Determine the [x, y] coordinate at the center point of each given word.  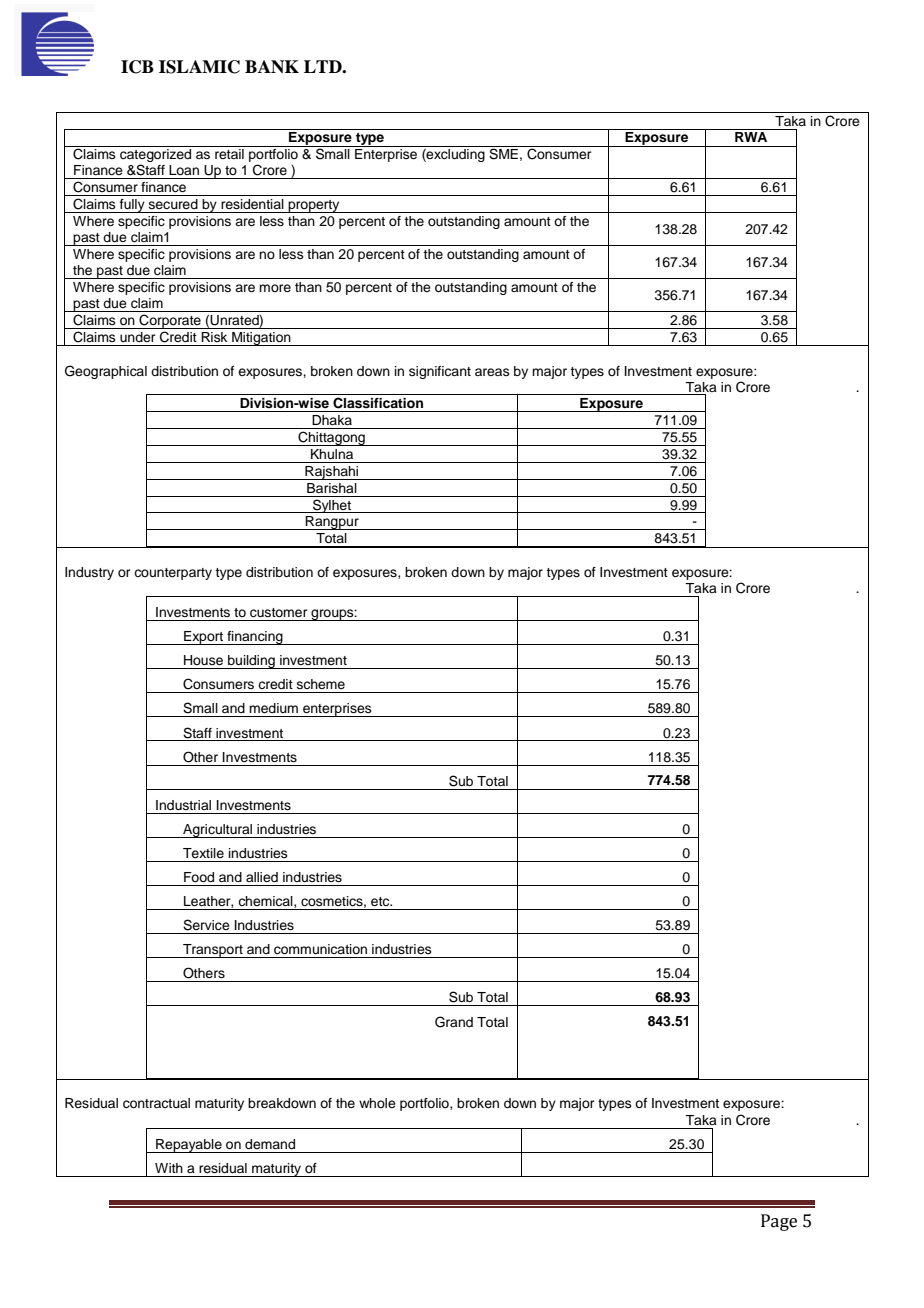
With [169, 1168]
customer [279, 613]
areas [492, 372]
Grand [454, 1022]
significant [440, 372]
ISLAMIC [199, 67]
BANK [272, 67]
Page [779, 1222]
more [275, 288]
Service [206, 925]
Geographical [106, 372]
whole [377, 1103]
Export [204, 638]
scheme [321, 684]
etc [381, 901]
